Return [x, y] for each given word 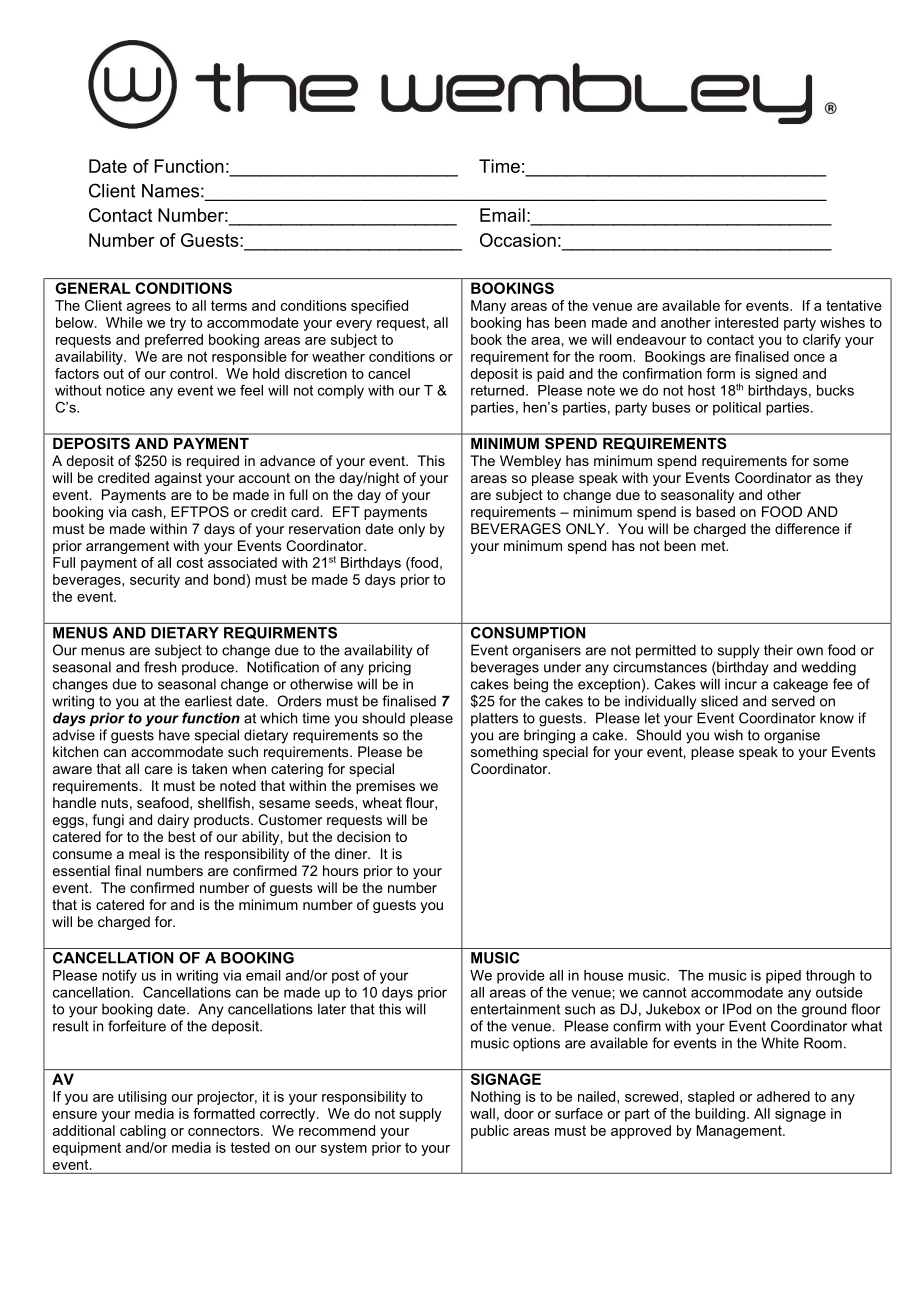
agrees [149, 308]
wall [482, 1113]
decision [363, 836]
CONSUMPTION [528, 633]
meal [144, 853]
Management [740, 1132]
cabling [143, 1132]
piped [783, 977]
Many [488, 307]
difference [807, 528]
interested [746, 322]
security [155, 581]
